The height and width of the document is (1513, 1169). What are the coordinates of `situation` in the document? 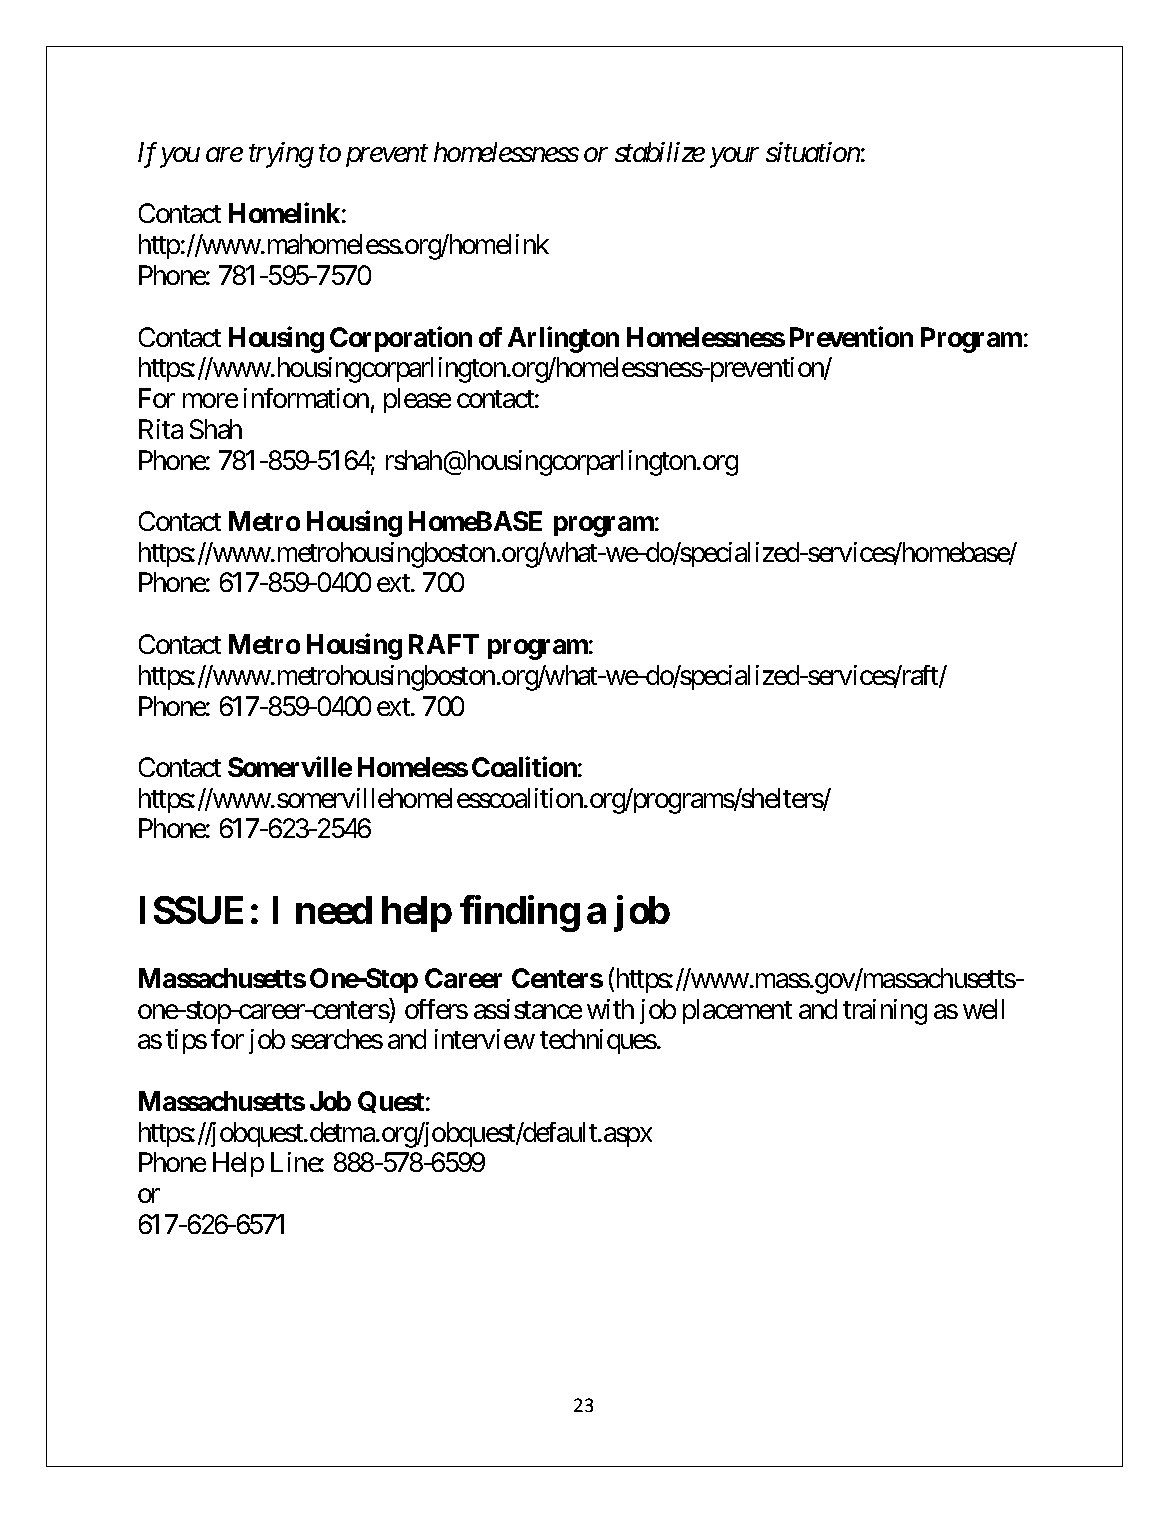 It's located at (813, 152).
